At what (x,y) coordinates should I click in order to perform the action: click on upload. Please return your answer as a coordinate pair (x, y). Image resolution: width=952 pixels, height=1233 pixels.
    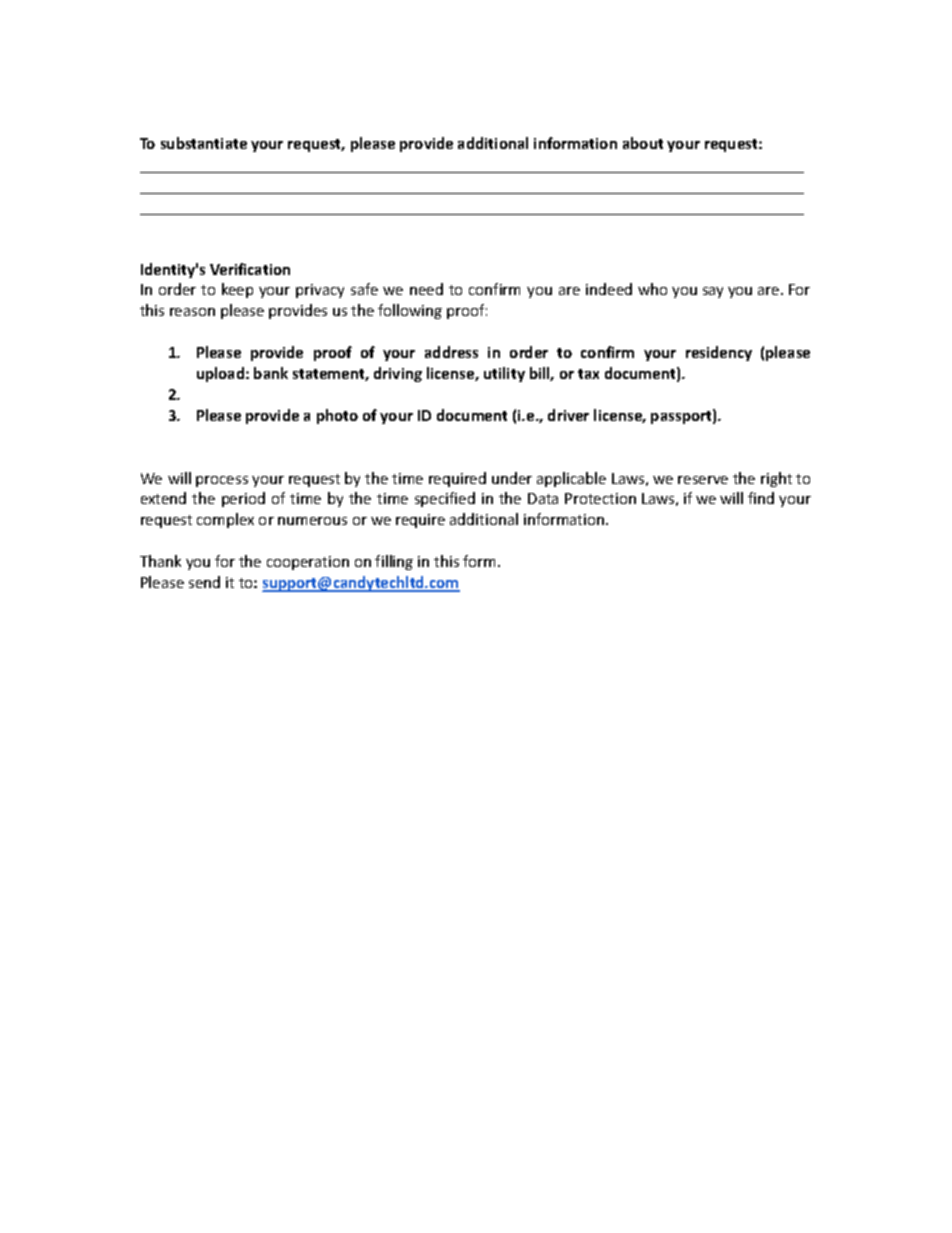
    Looking at the image, I should click on (222, 374).
